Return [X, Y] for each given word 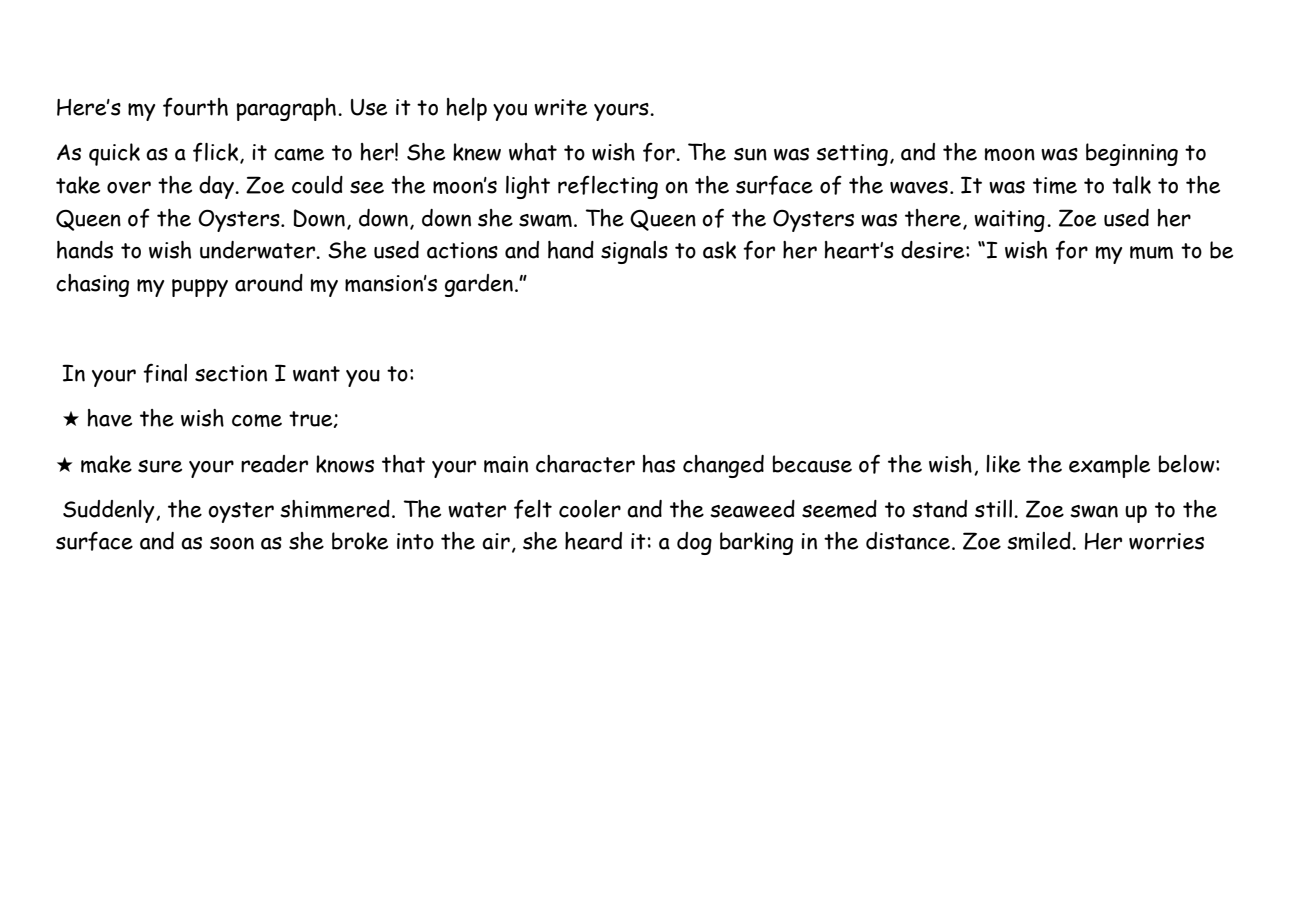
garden [479, 285]
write [560, 107]
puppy [200, 288]
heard [593, 541]
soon [232, 543]
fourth [195, 107]
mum [1151, 252]
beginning [1132, 154]
